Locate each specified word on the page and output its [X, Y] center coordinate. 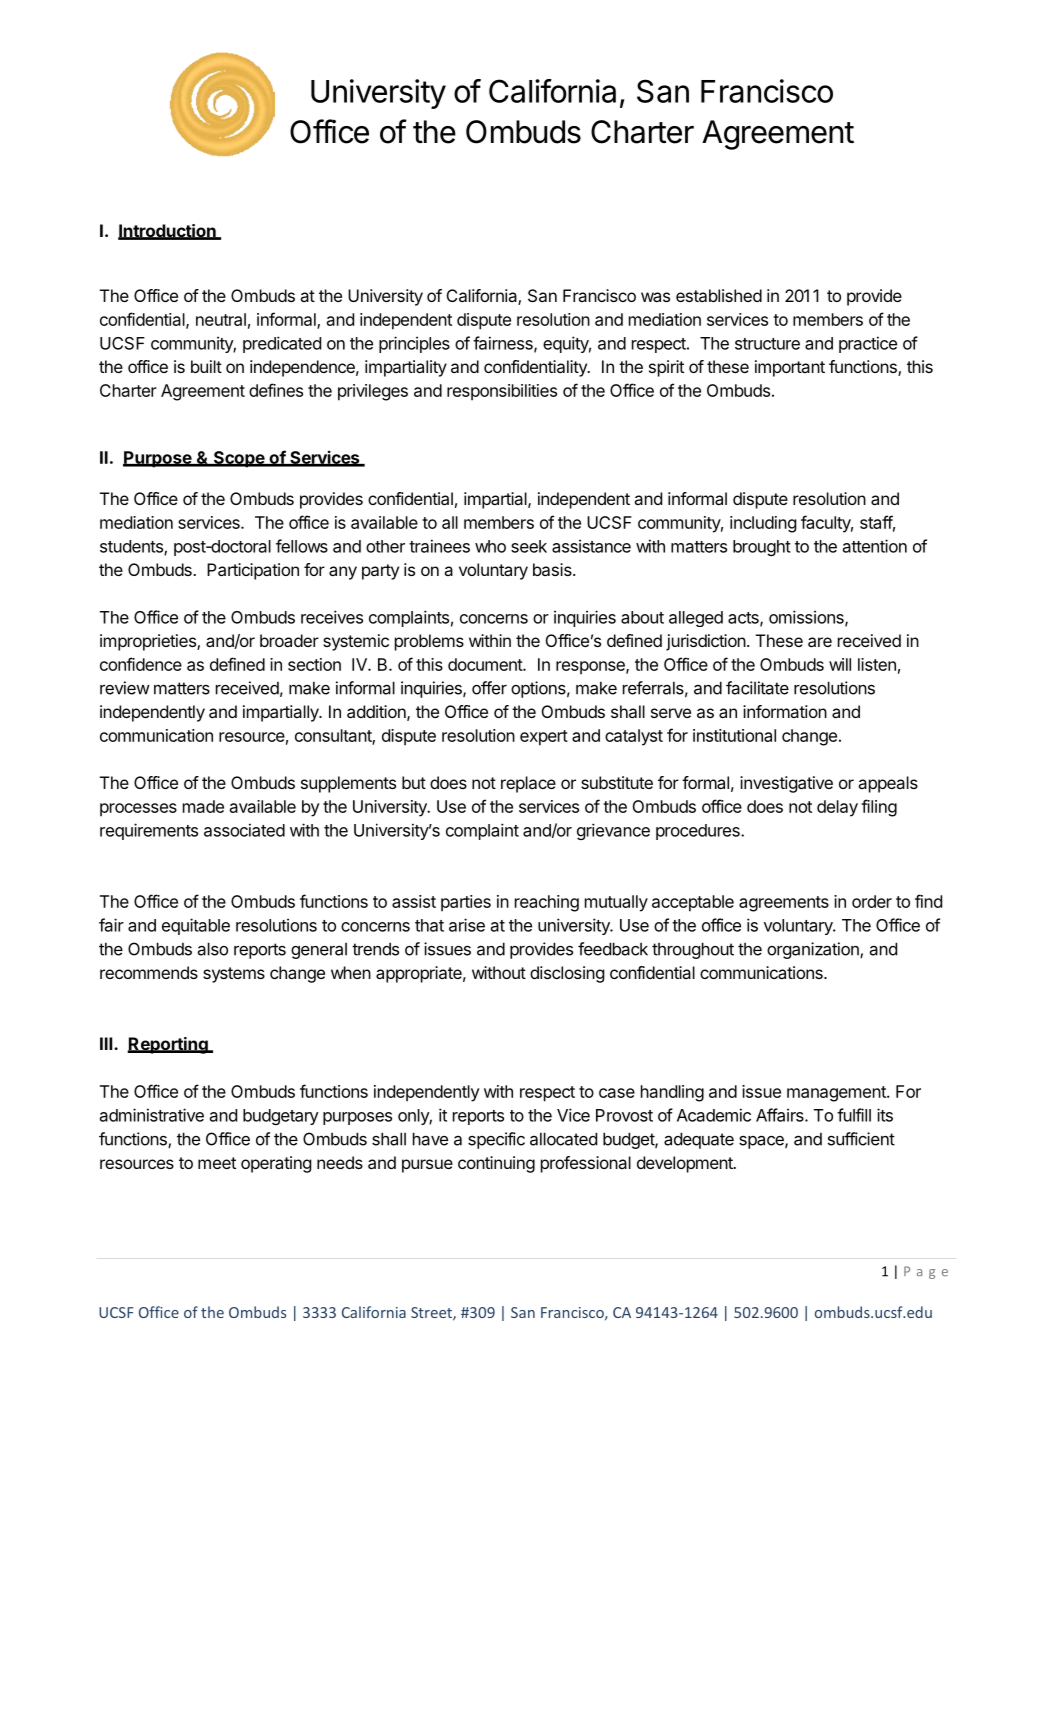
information [785, 711]
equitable [196, 926]
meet [217, 1163]
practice [868, 344]
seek [529, 546]
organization [814, 950]
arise [467, 925]
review [125, 688]
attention [875, 546]
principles [414, 344]
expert [544, 738]
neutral [221, 319]
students [132, 547]
